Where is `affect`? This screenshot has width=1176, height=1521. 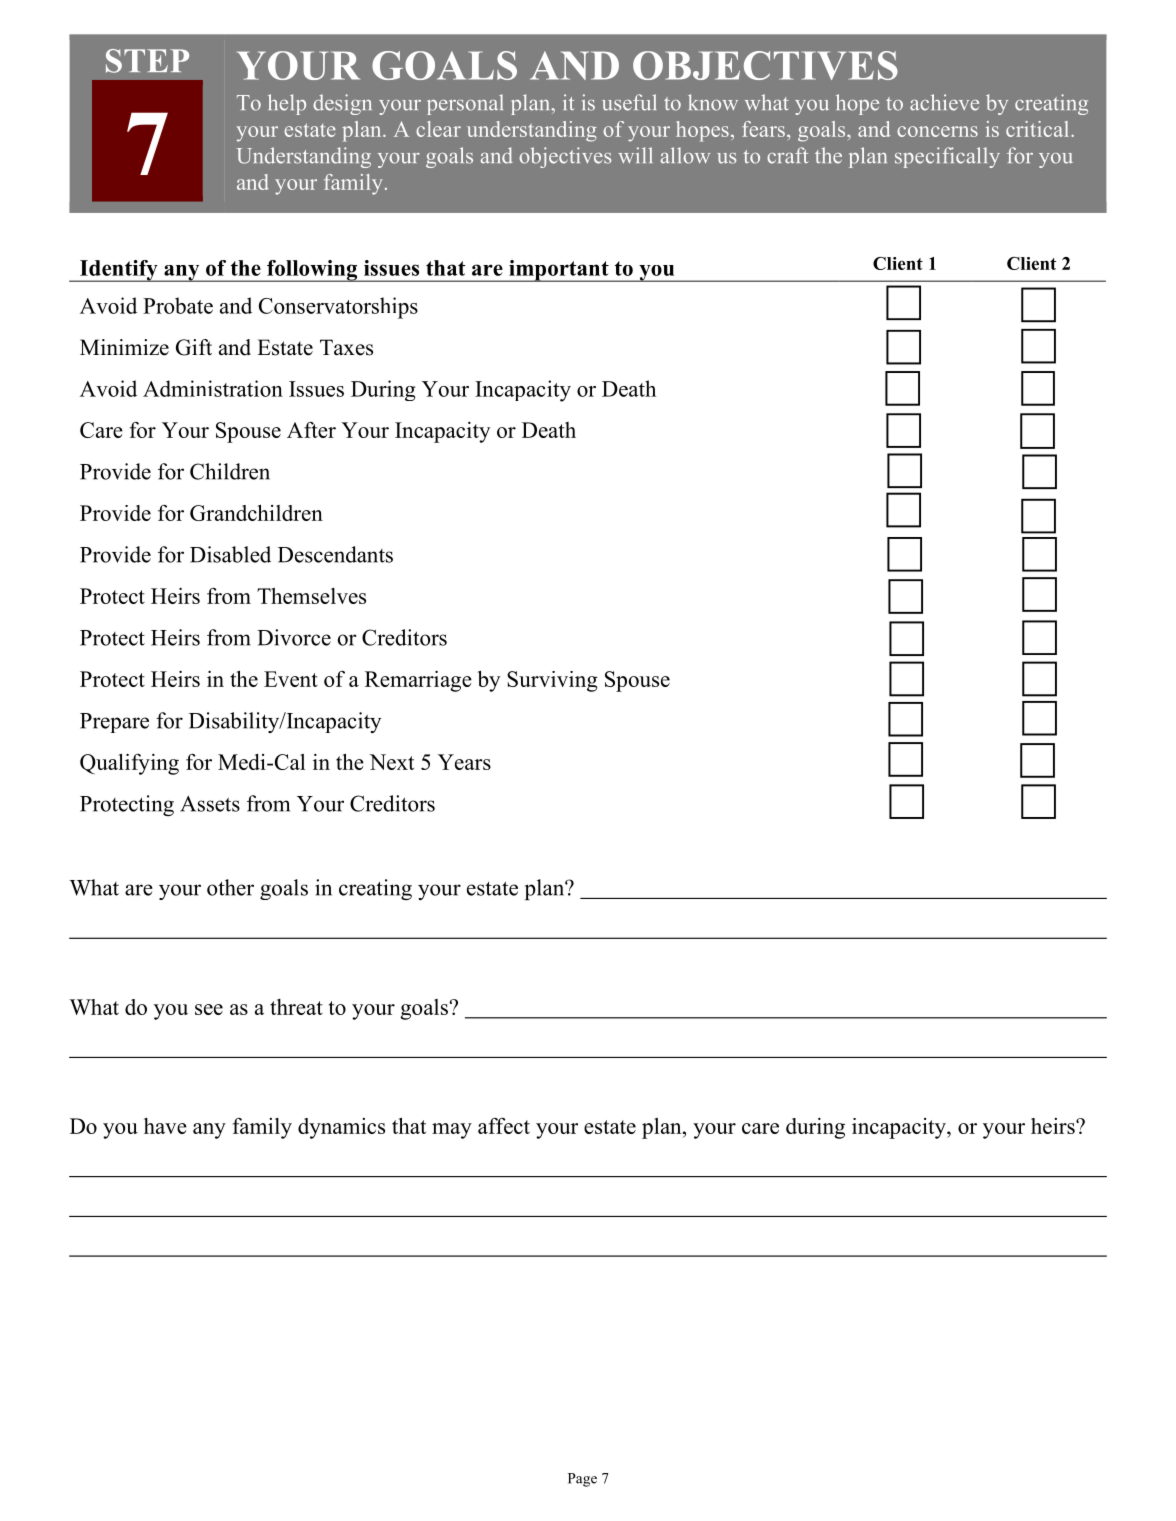
affect is located at coordinates (504, 1125).
